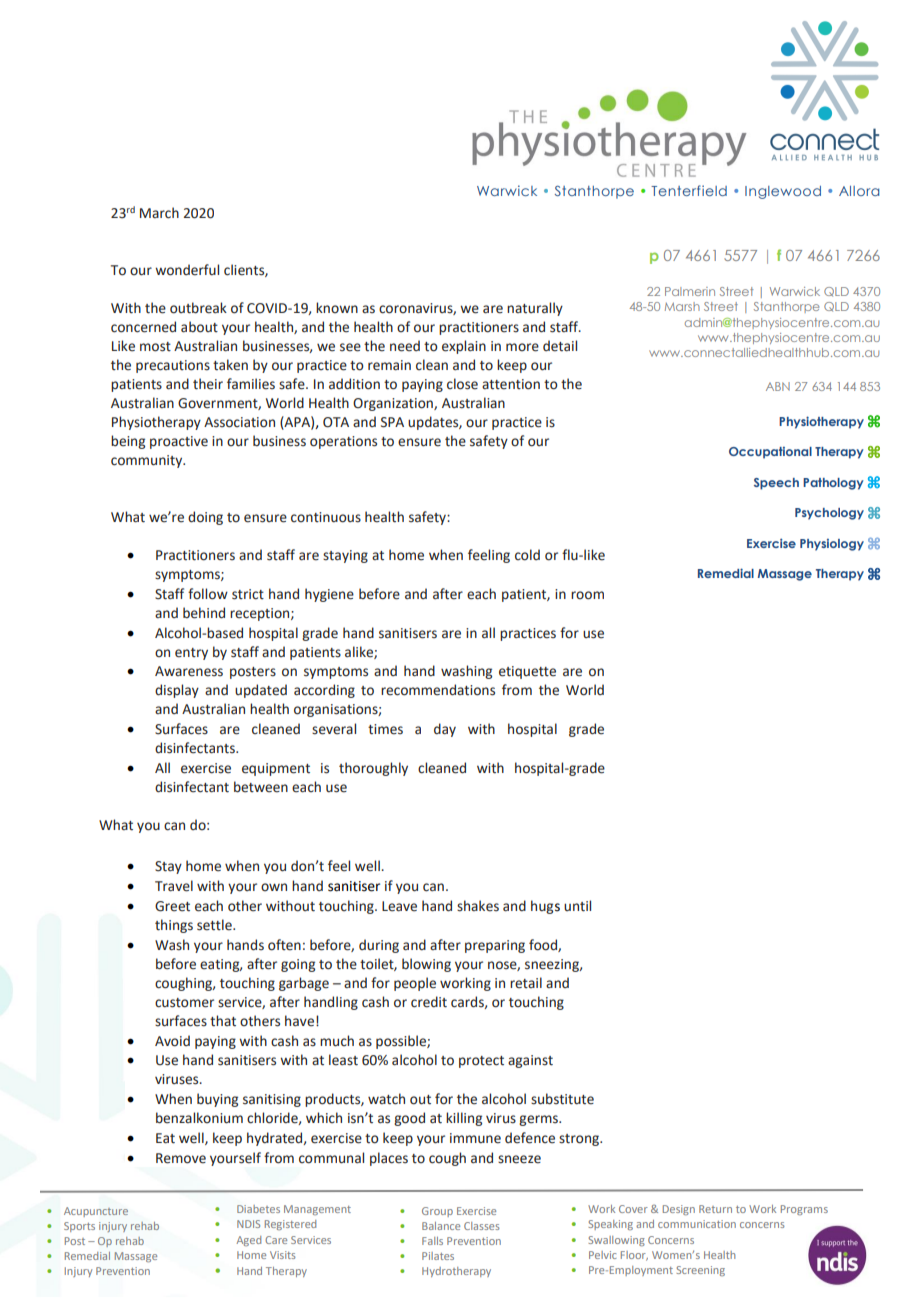  I want to click on cold, so click(527, 555).
